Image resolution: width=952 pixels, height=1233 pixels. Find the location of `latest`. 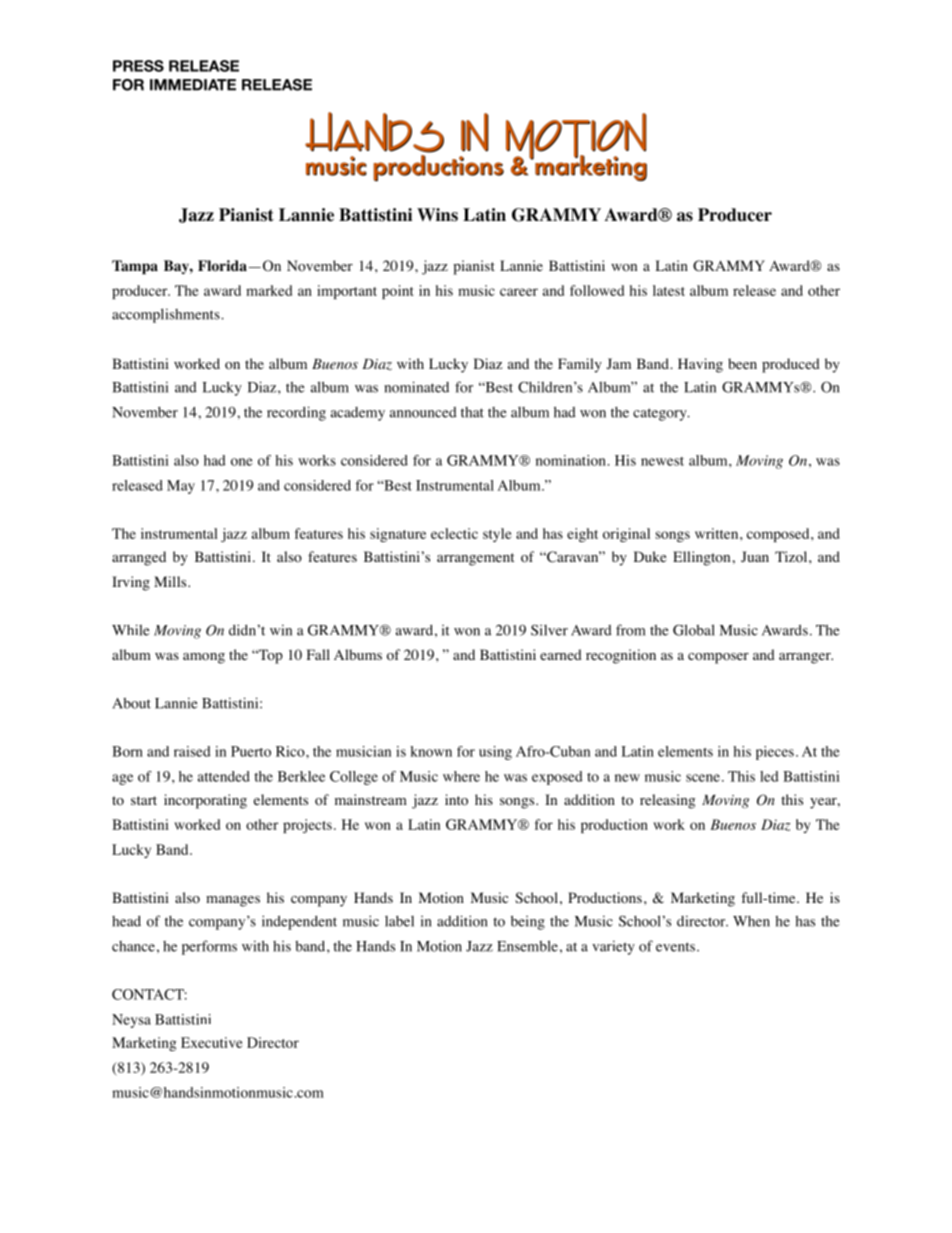

latest is located at coordinates (669, 290).
